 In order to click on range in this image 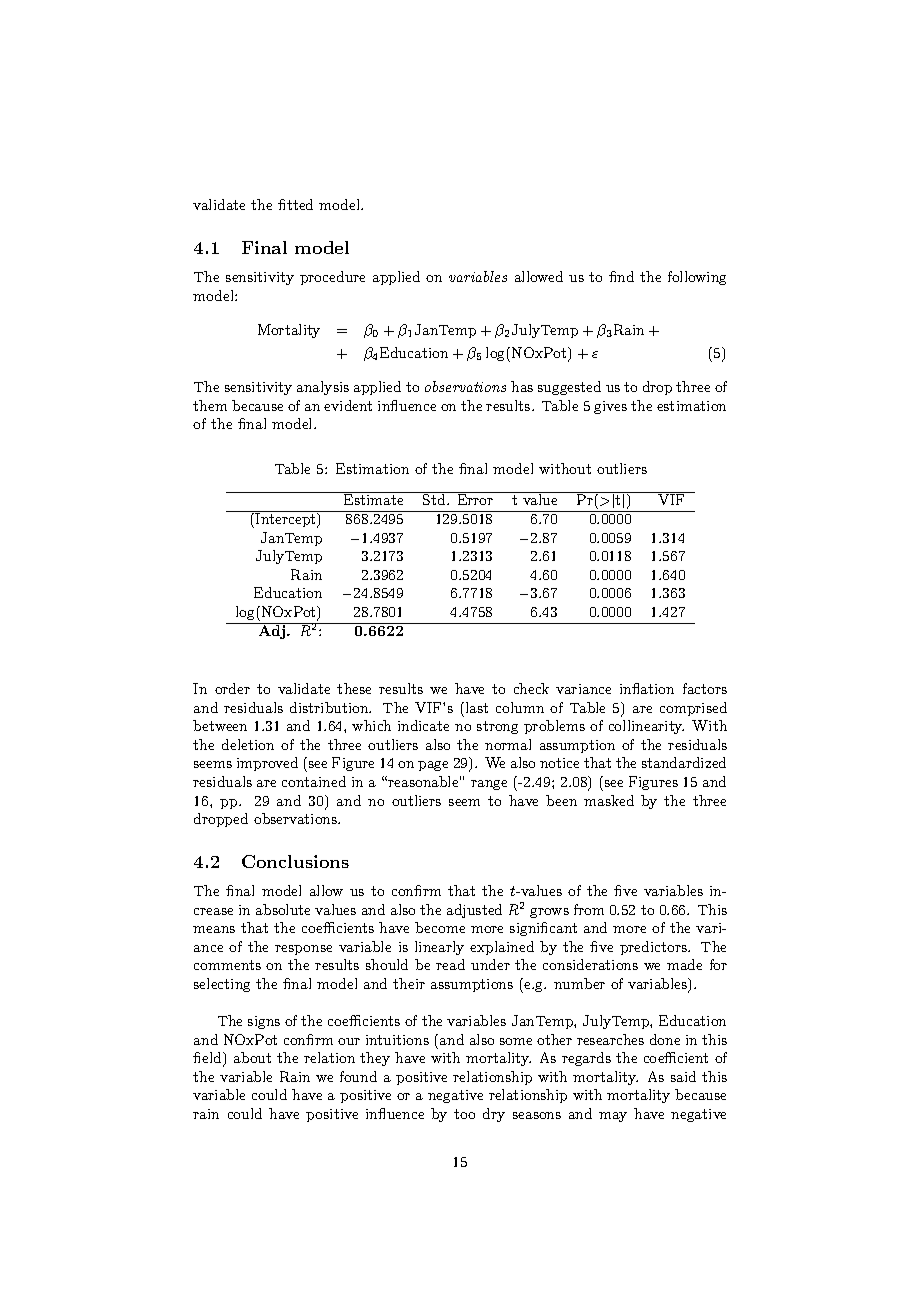, I will do `click(489, 785)`.
